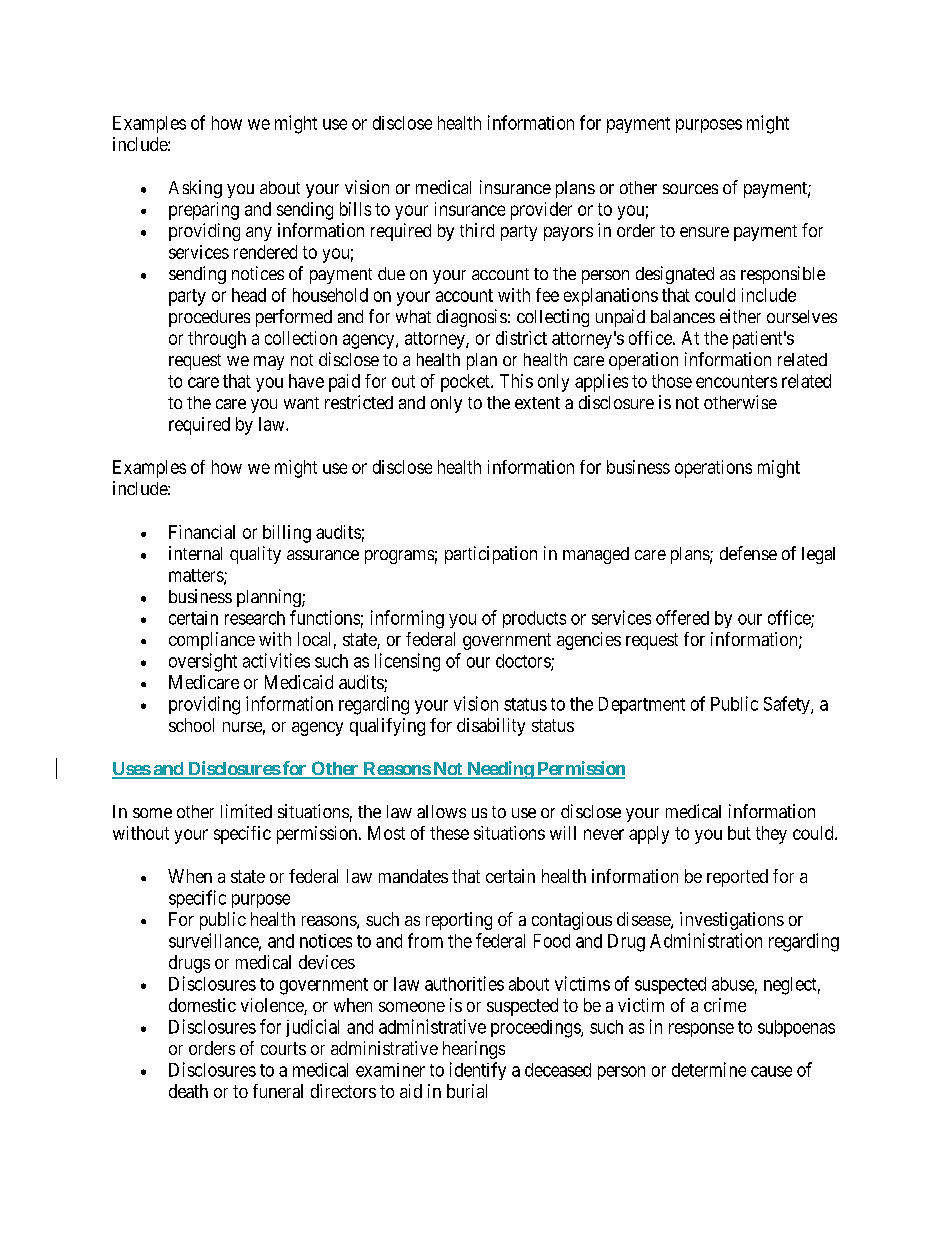 This image has height=1233, width=952. Describe the element at coordinates (736, 381) in the image. I see `encounters` at that location.
